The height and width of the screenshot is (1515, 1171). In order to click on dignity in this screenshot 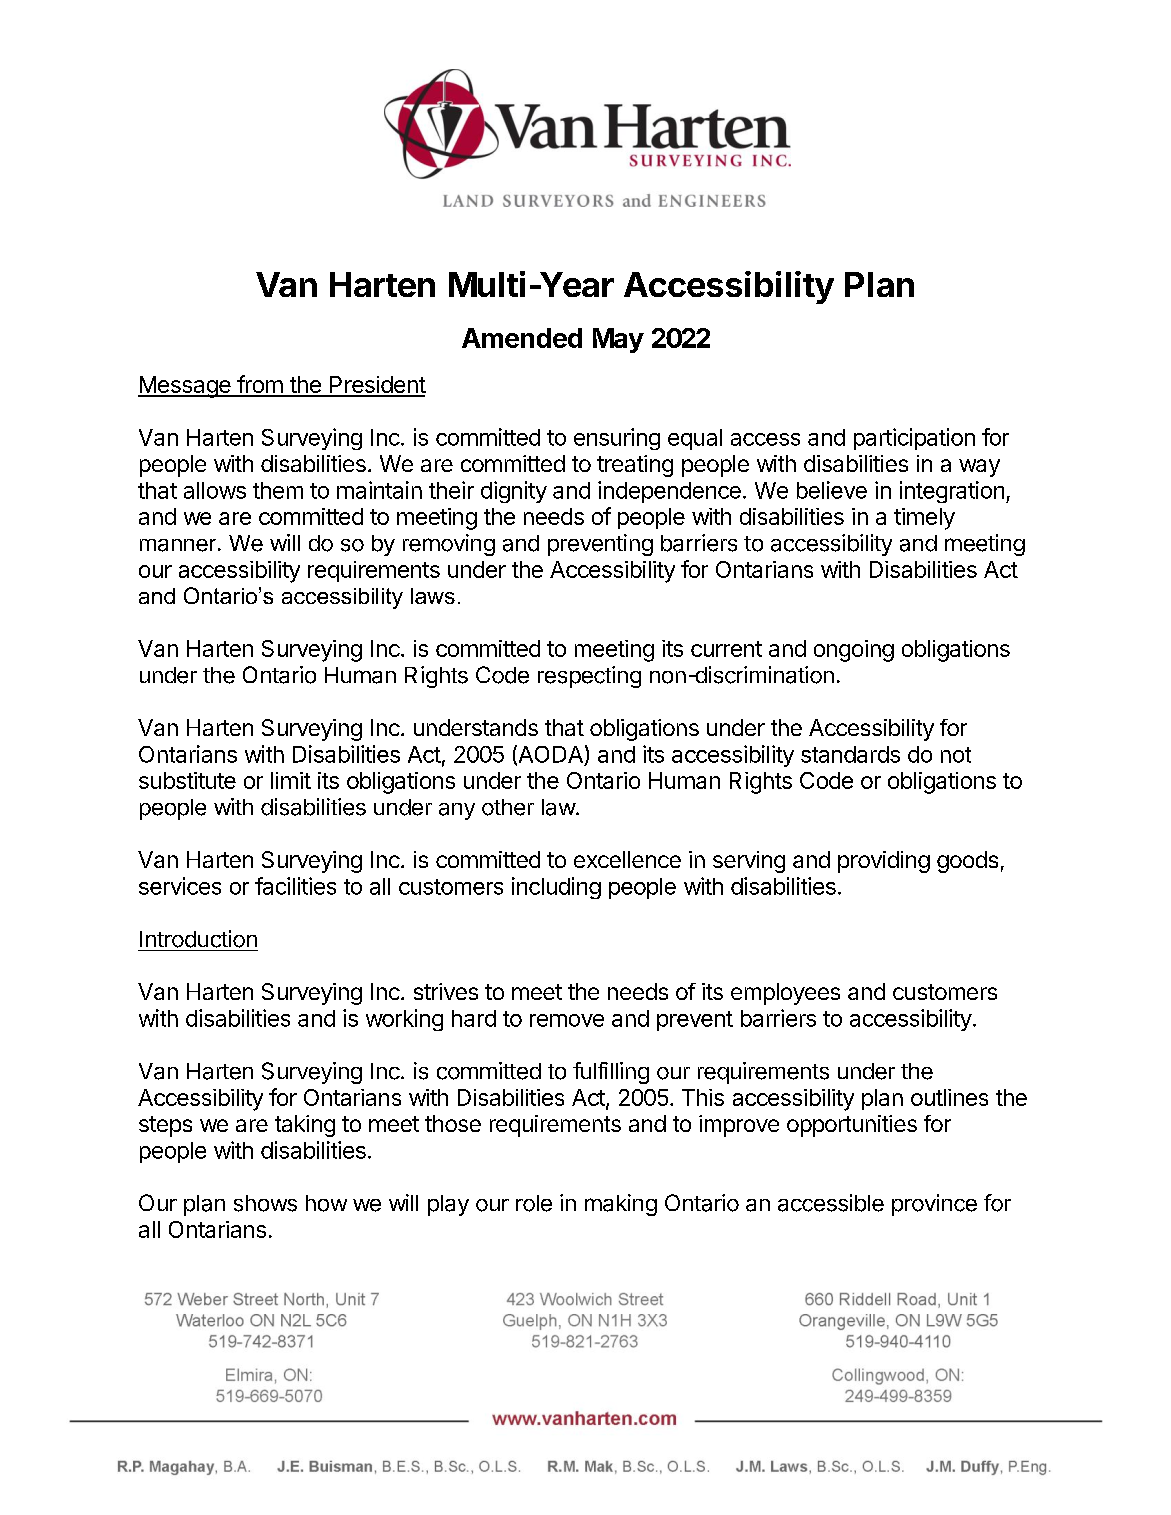, I will do `click(514, 492)`.
